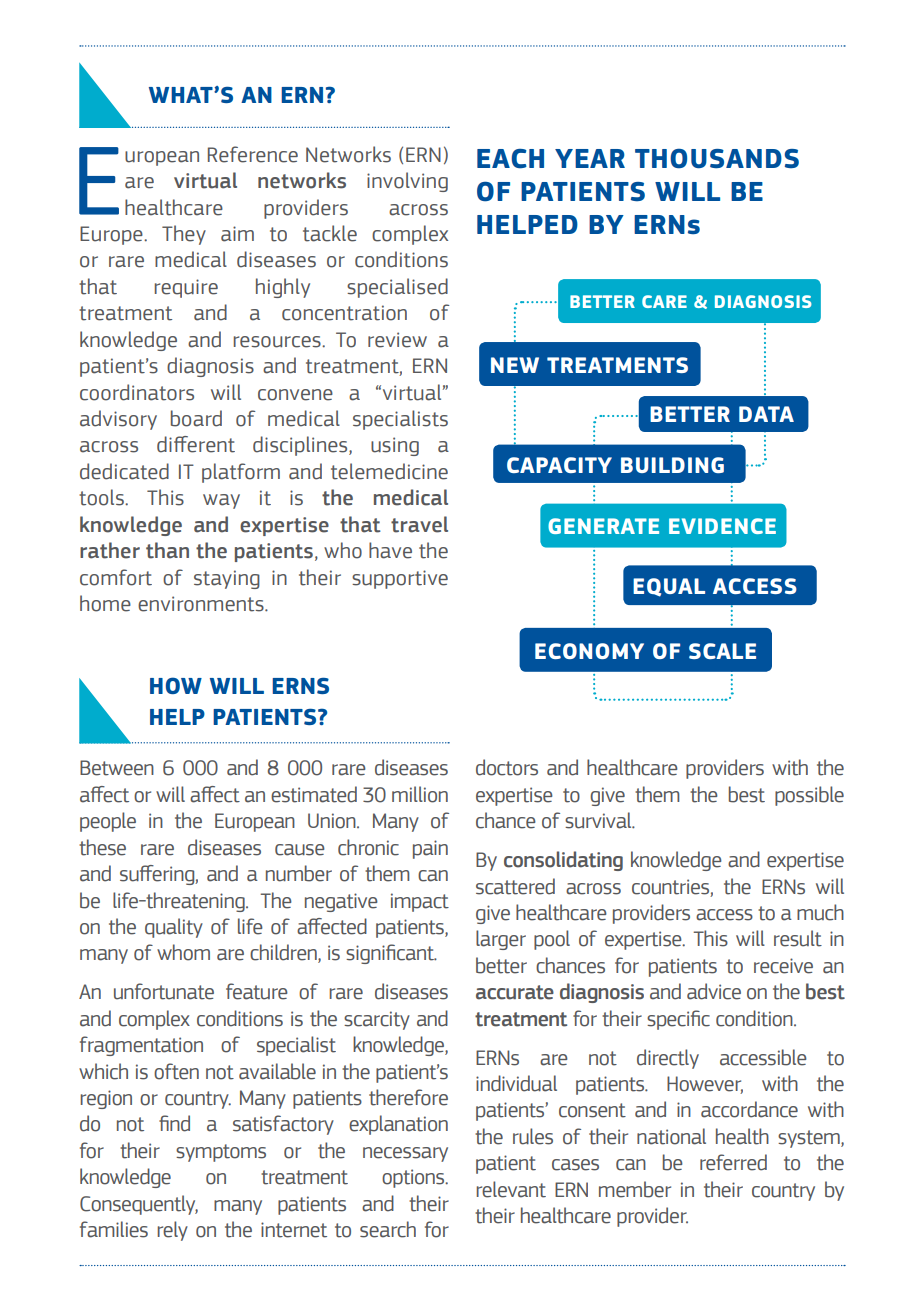 The image size is (924, 1311). What do you see at coordinates (202, 604) in the screenshot?
I see `environments` at bounding box center [202, 604].
